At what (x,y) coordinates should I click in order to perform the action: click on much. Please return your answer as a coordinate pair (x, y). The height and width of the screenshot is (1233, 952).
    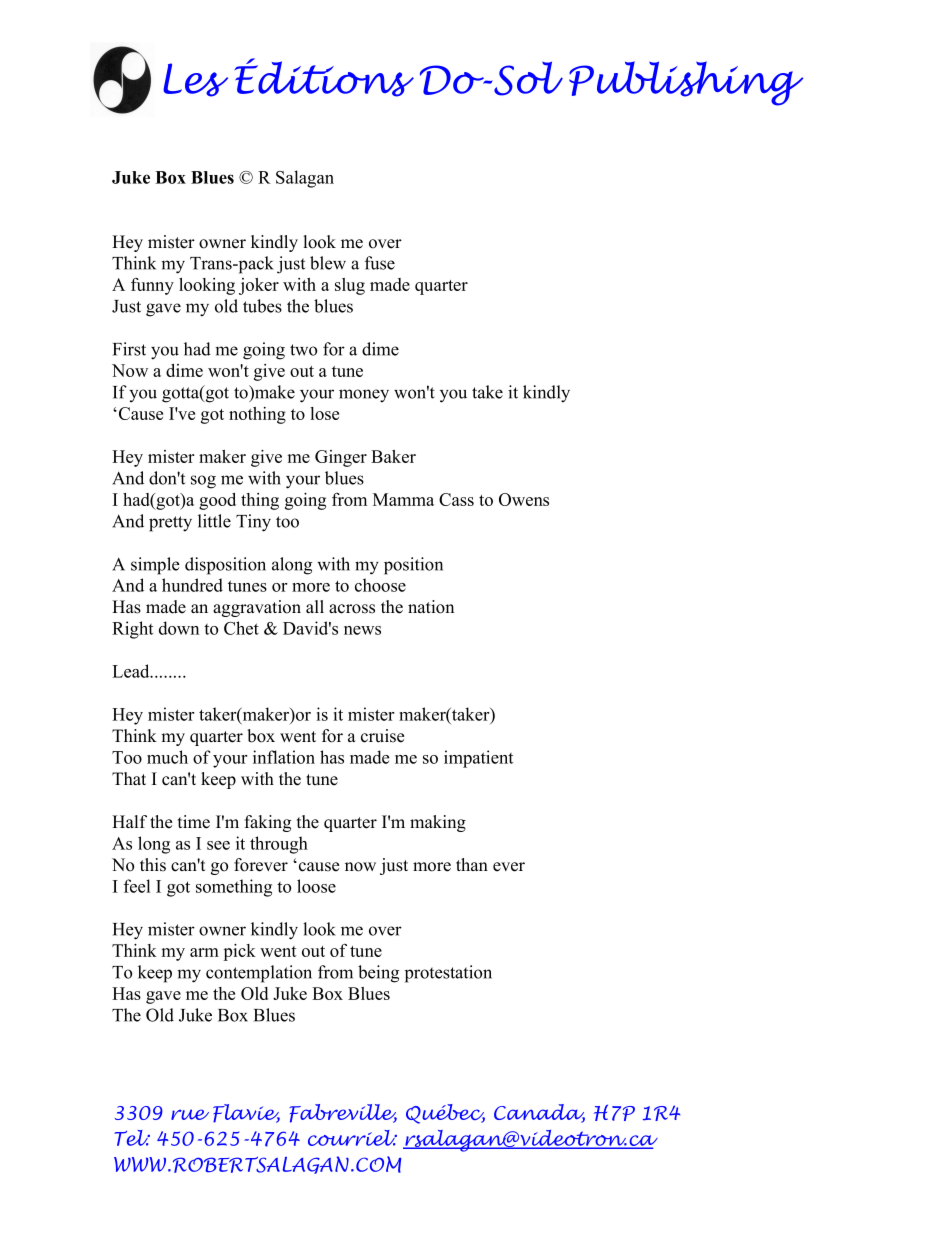
    Looking at the image, I should click on (167, 757).
